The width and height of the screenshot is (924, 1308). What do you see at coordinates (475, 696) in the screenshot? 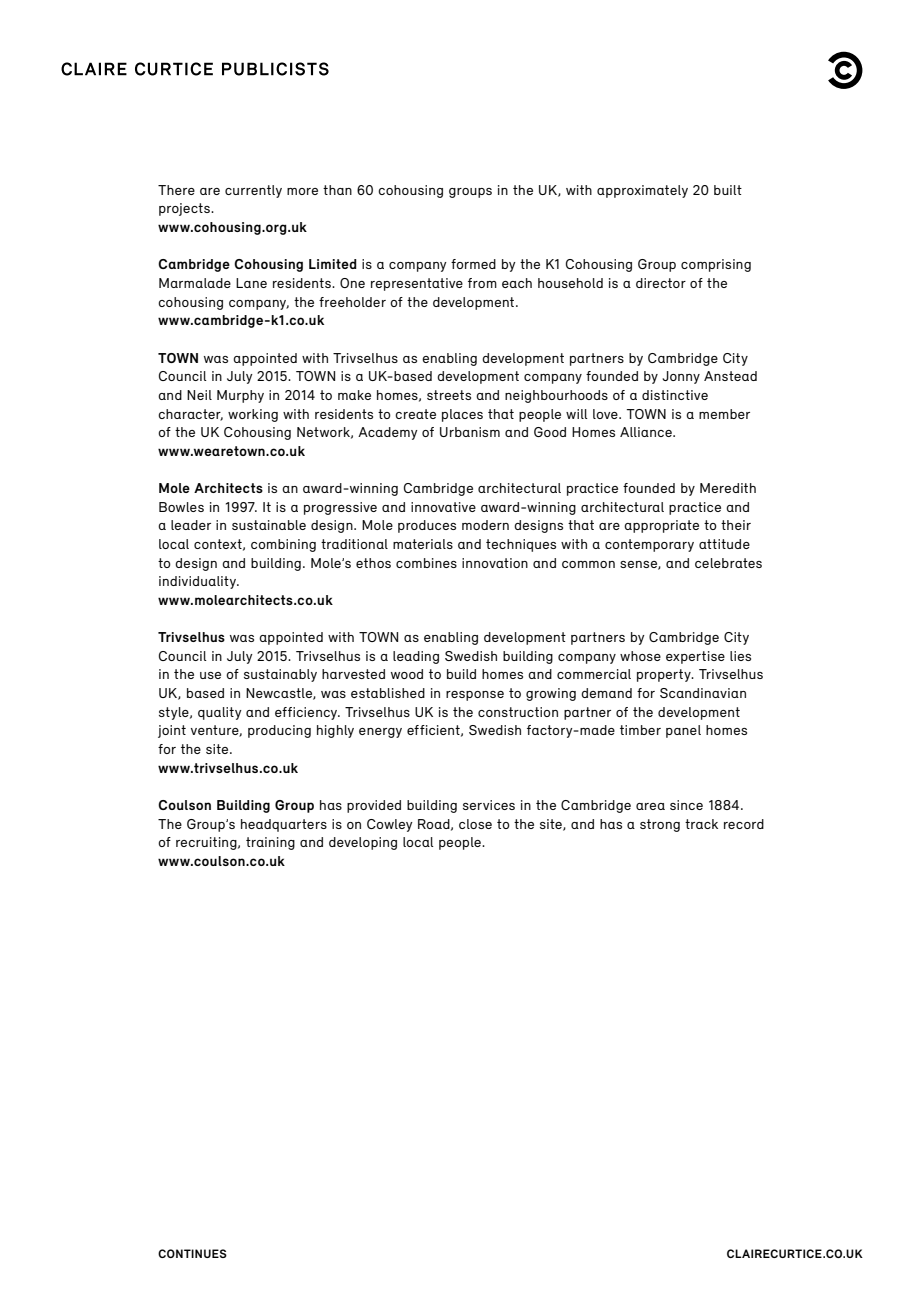
I see `response` at bounding box center [475, 696].
